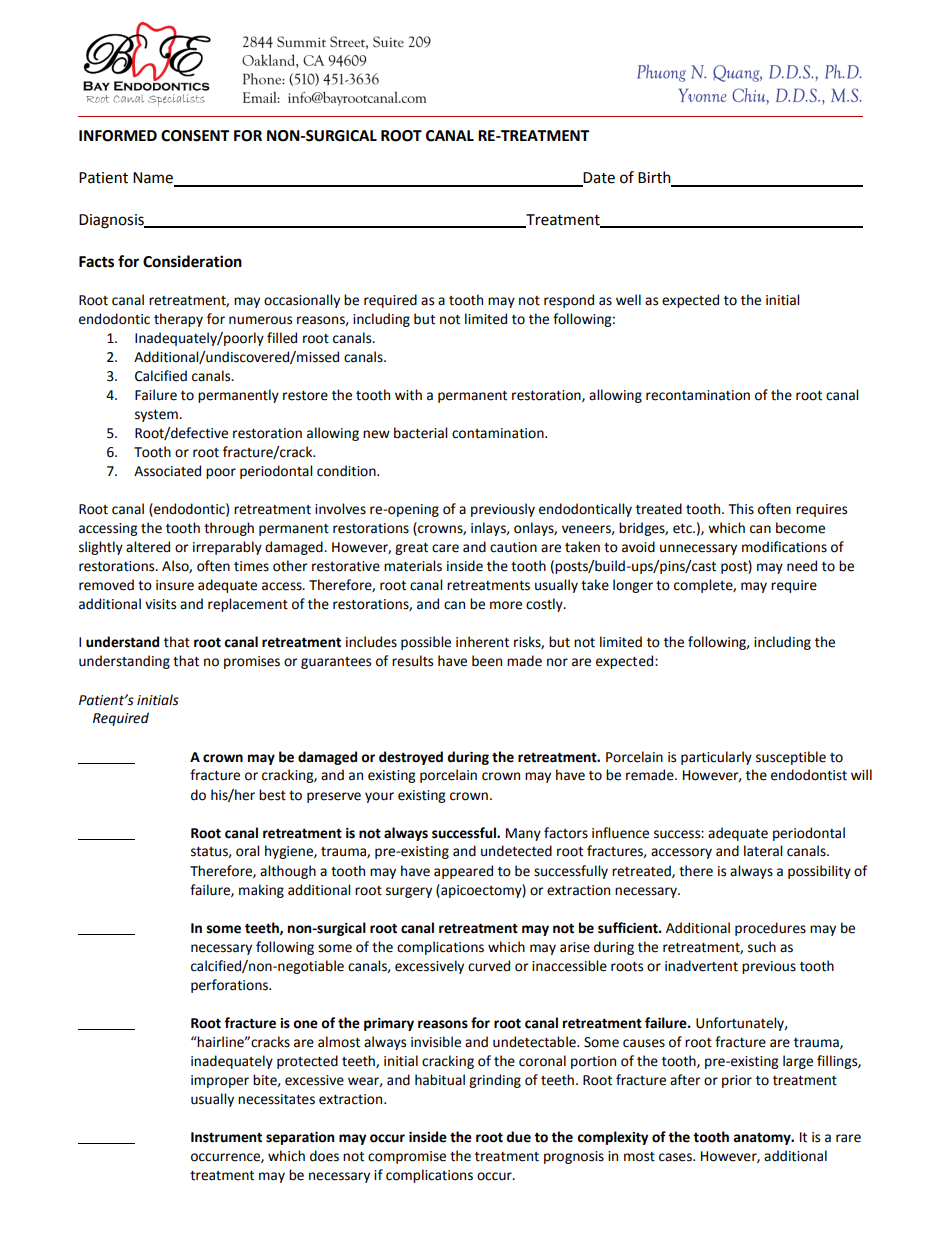 This image has width=952, height=1233. Describe the element at coordinates (523, 834) in the image. I see `Many` at that location.
